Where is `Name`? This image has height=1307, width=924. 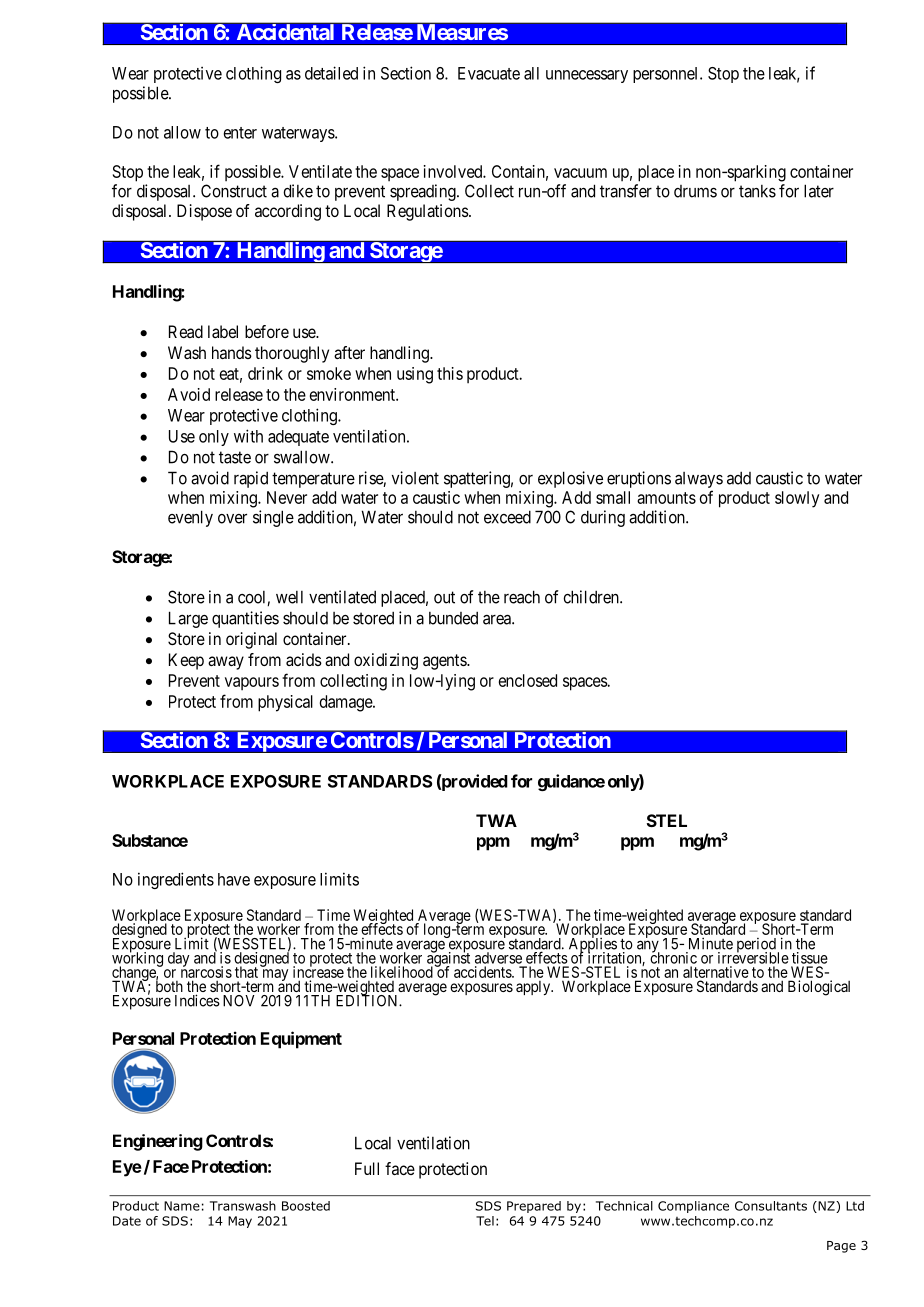 Name is located at coordinates (182, 1206).
